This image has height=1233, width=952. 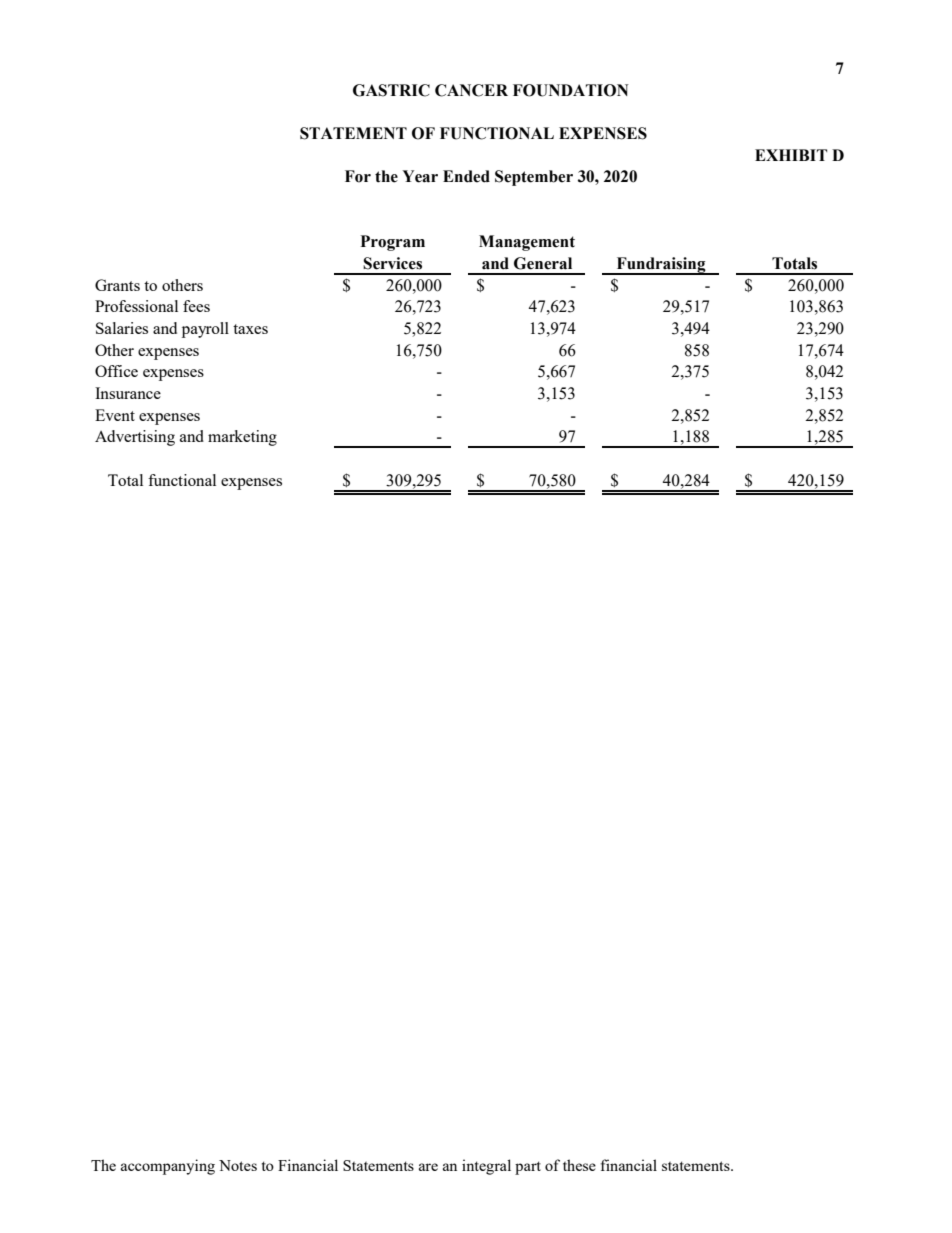 What do you see at coordinates (358, 176) in the image?
I see `For` at bounding box center [358, 176].
